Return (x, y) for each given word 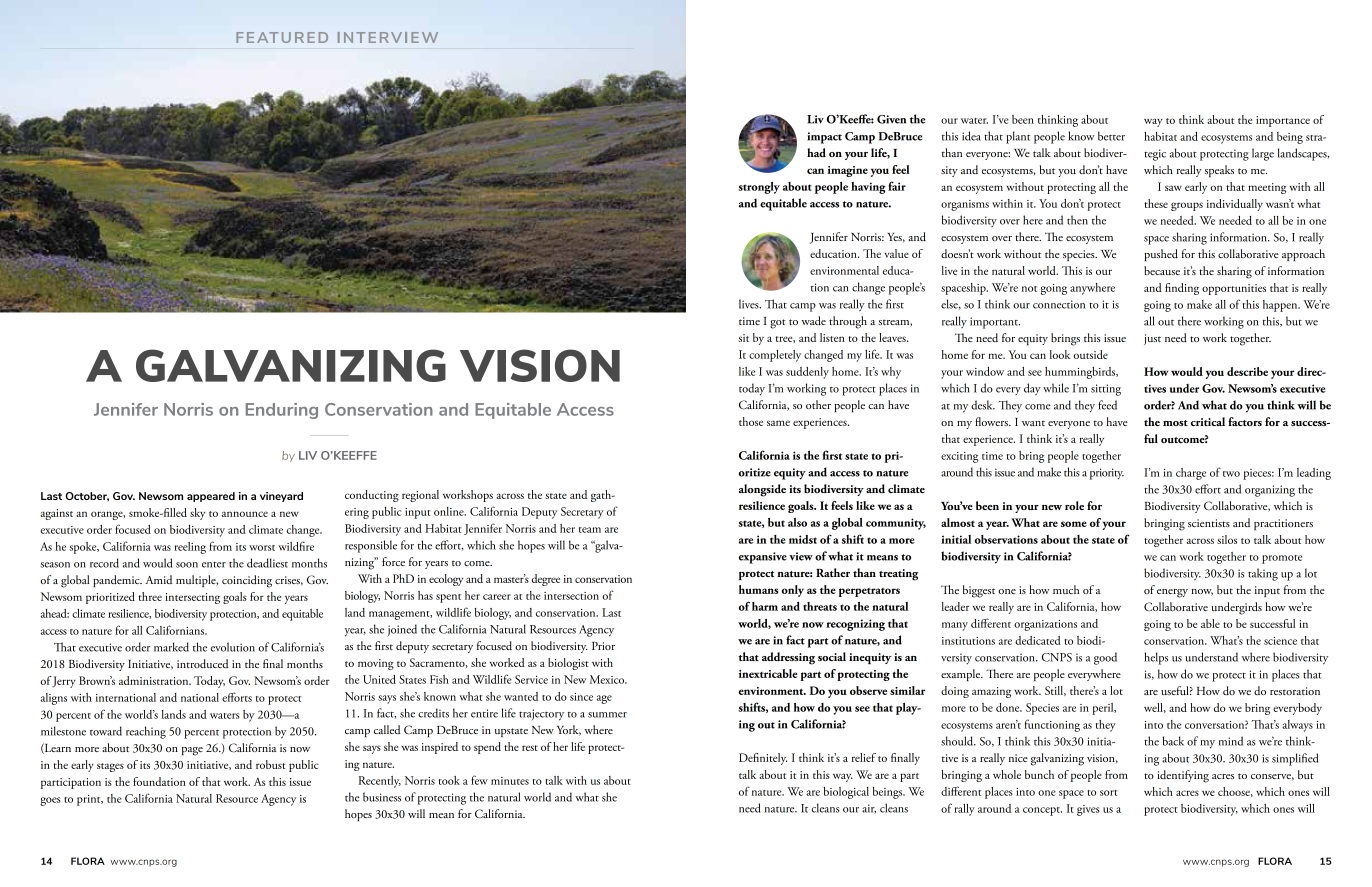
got (778, 324)
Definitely (763, 759)
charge (1191, 474)
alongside (762, 490)
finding (1182, 289)
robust (271, 764)
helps (1156, 658)
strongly (759, 188)
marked (171, 647)
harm (765, 606)
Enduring (282, 411)
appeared (211, 497)
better (1111, 136)
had (816, 152)
